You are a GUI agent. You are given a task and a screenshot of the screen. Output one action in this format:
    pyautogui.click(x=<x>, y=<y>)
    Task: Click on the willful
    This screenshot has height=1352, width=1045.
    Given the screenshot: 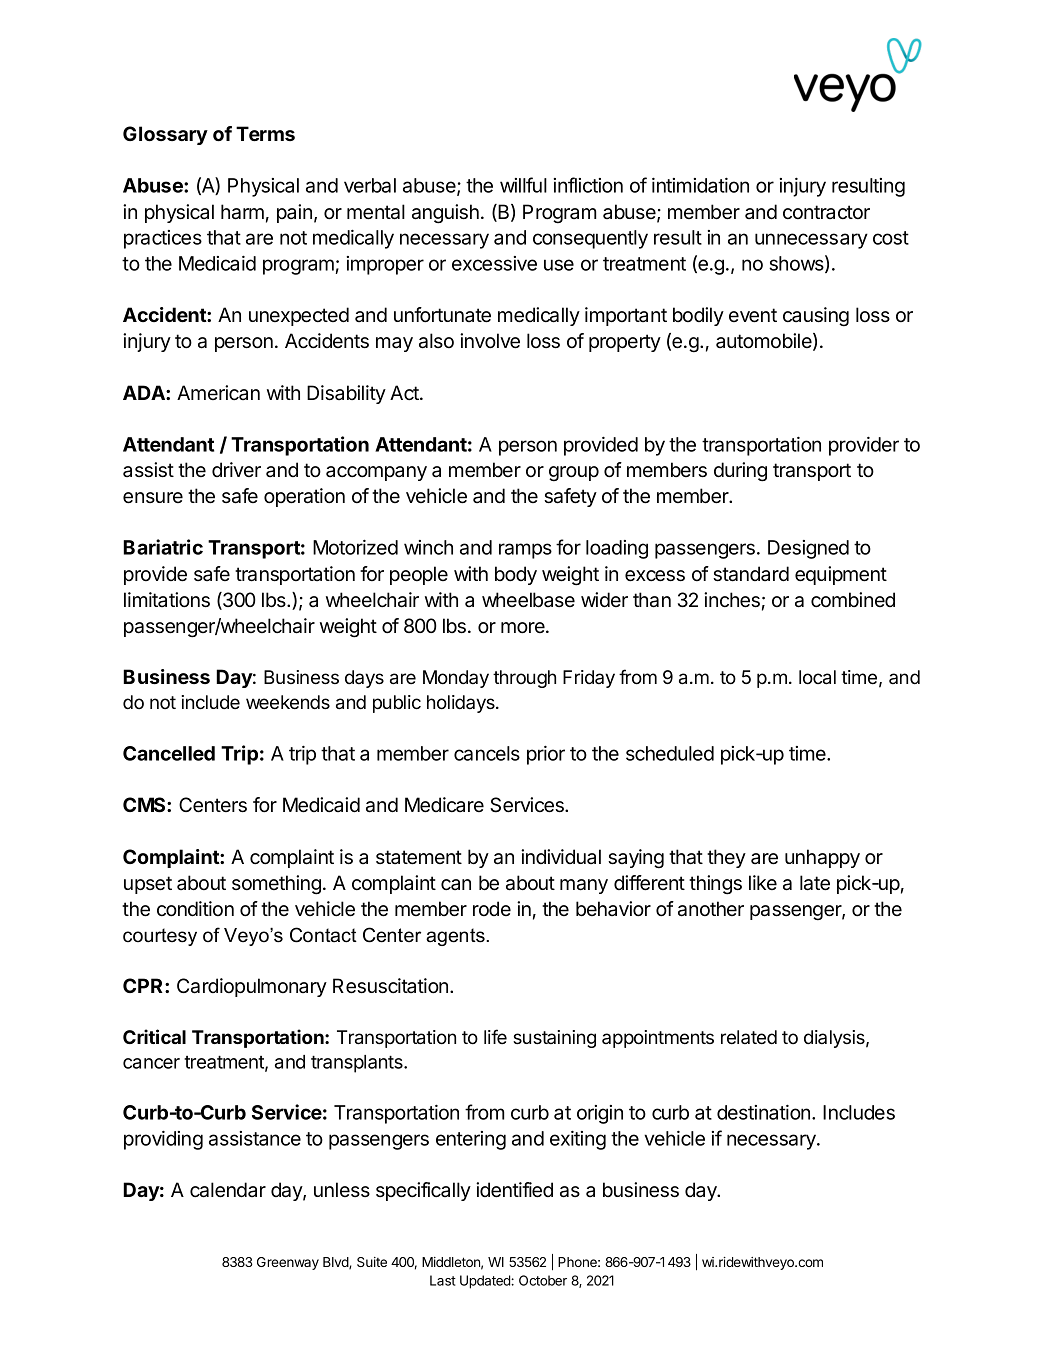 What is the action you would take?
    pyautogui.click(x=523, y=185)
